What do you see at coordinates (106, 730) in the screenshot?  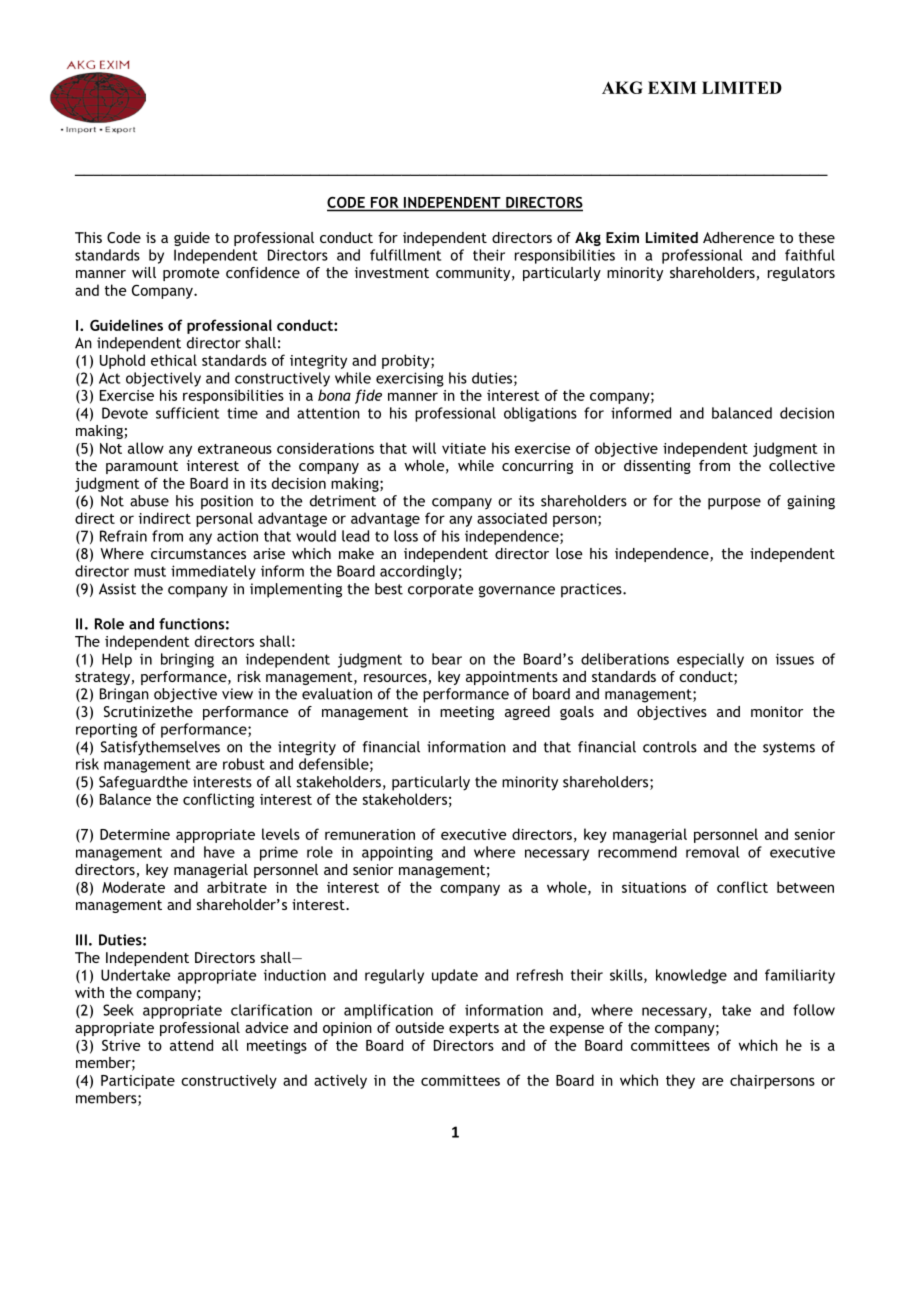 I see `reporting` at bounding box center [106, 730].
